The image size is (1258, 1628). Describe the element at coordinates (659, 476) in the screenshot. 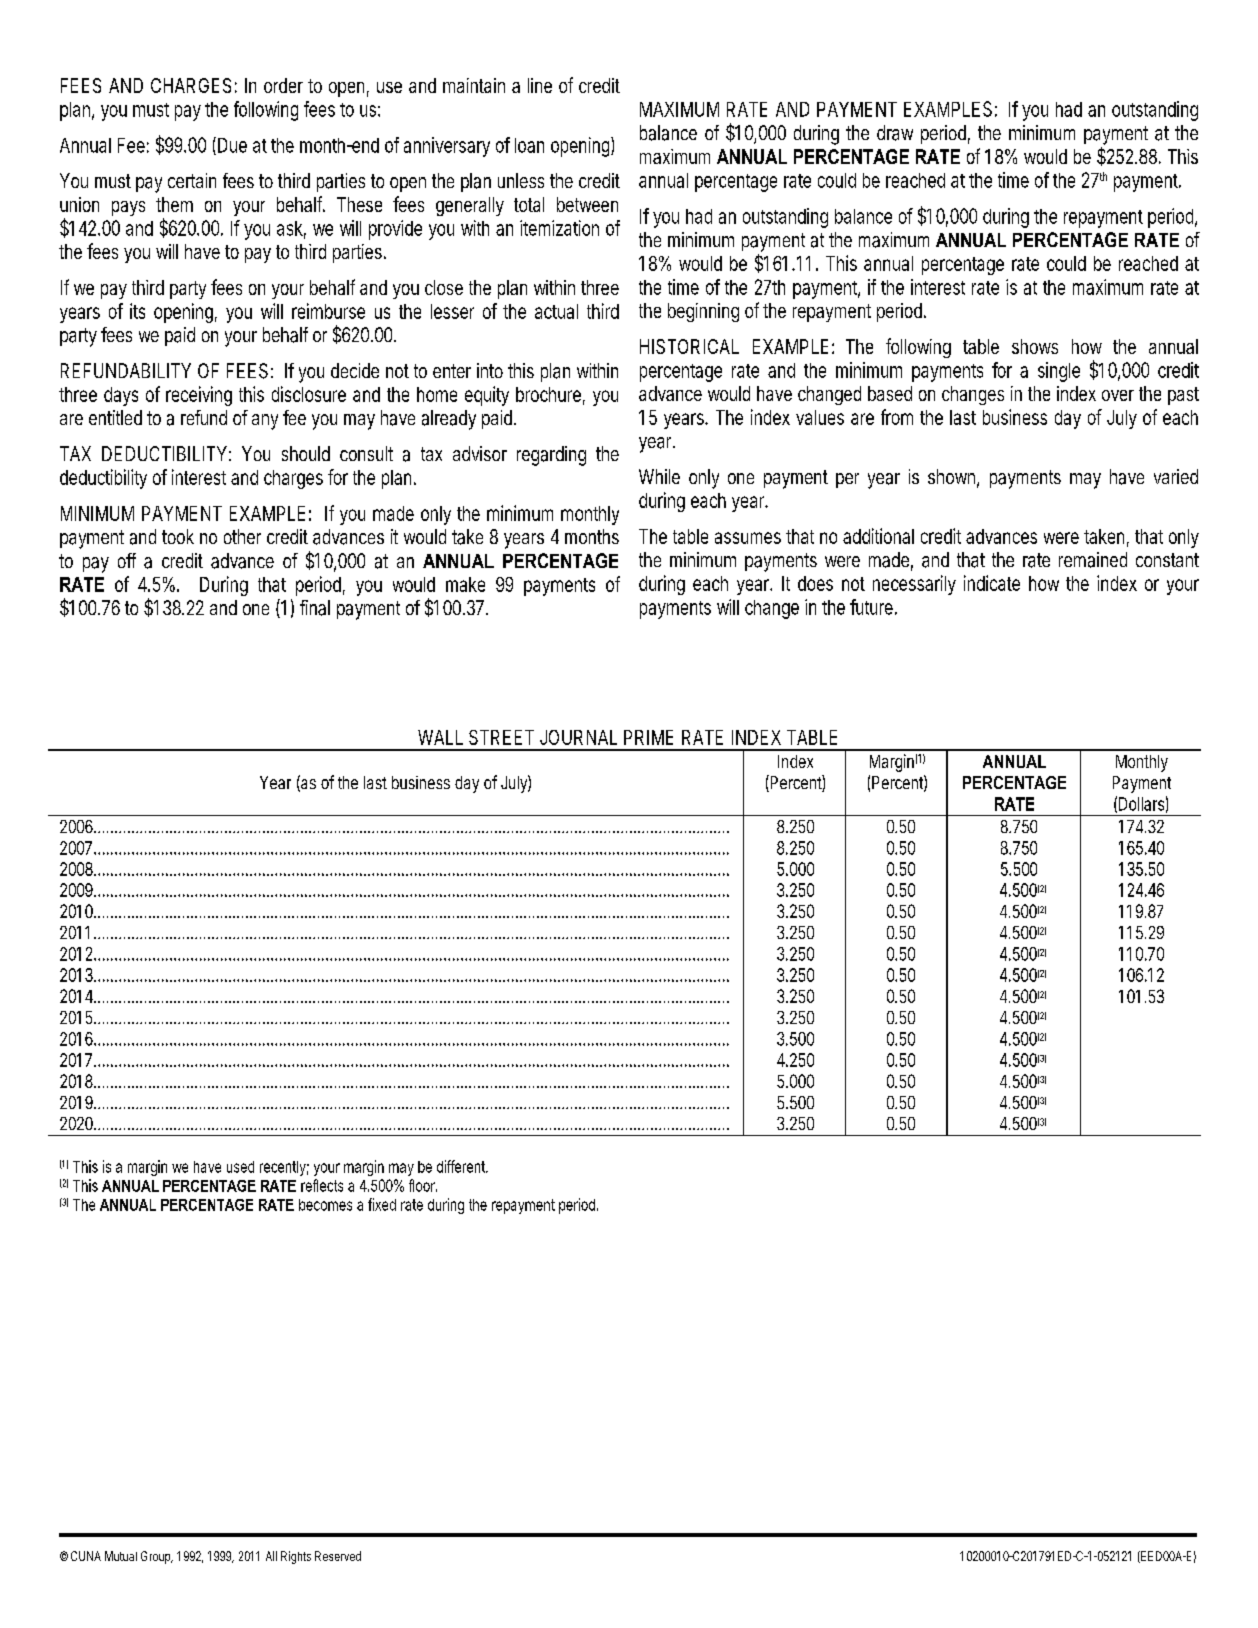

I see `While` at that location.
